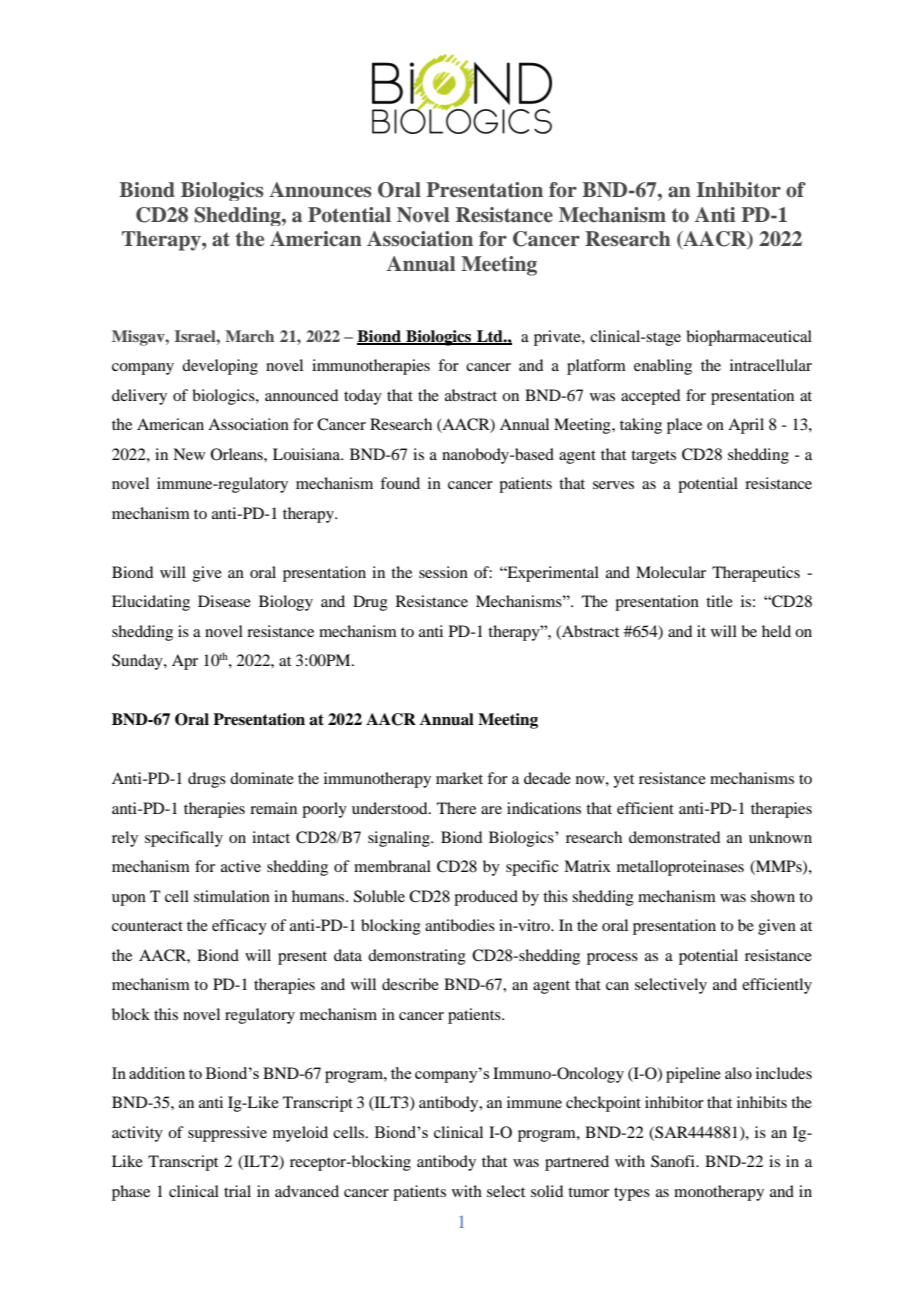  Describe the element at coordinates (227, 1134) in the screenshot. I see `suppressive` at that location.
